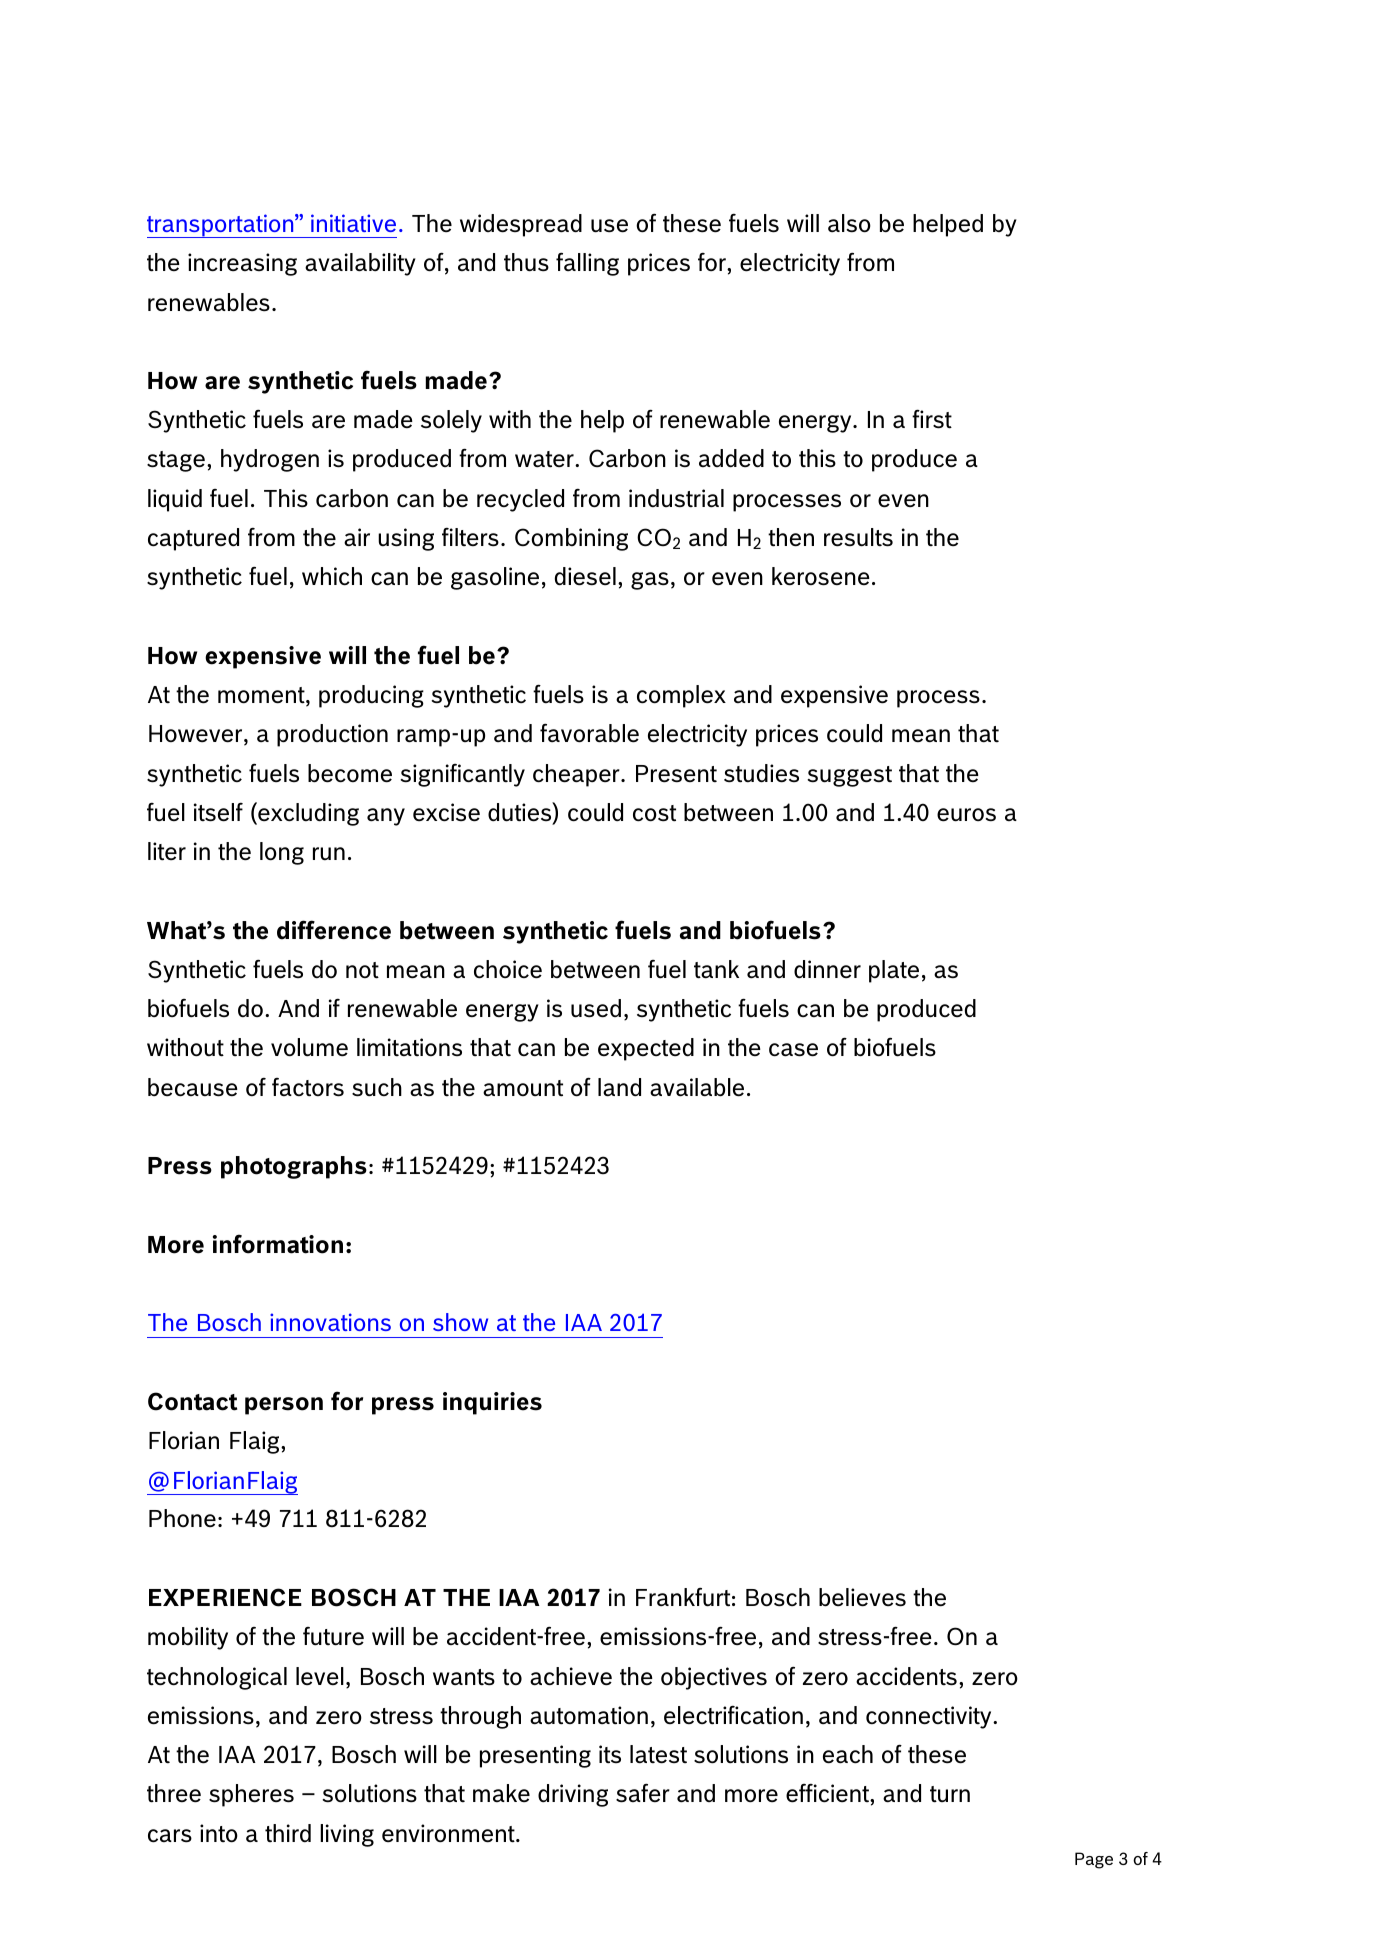 The width and height of the image is (1374, 1945). Describe the element at coordinates (585, 576) in the image. I see `diesel` at that location.
